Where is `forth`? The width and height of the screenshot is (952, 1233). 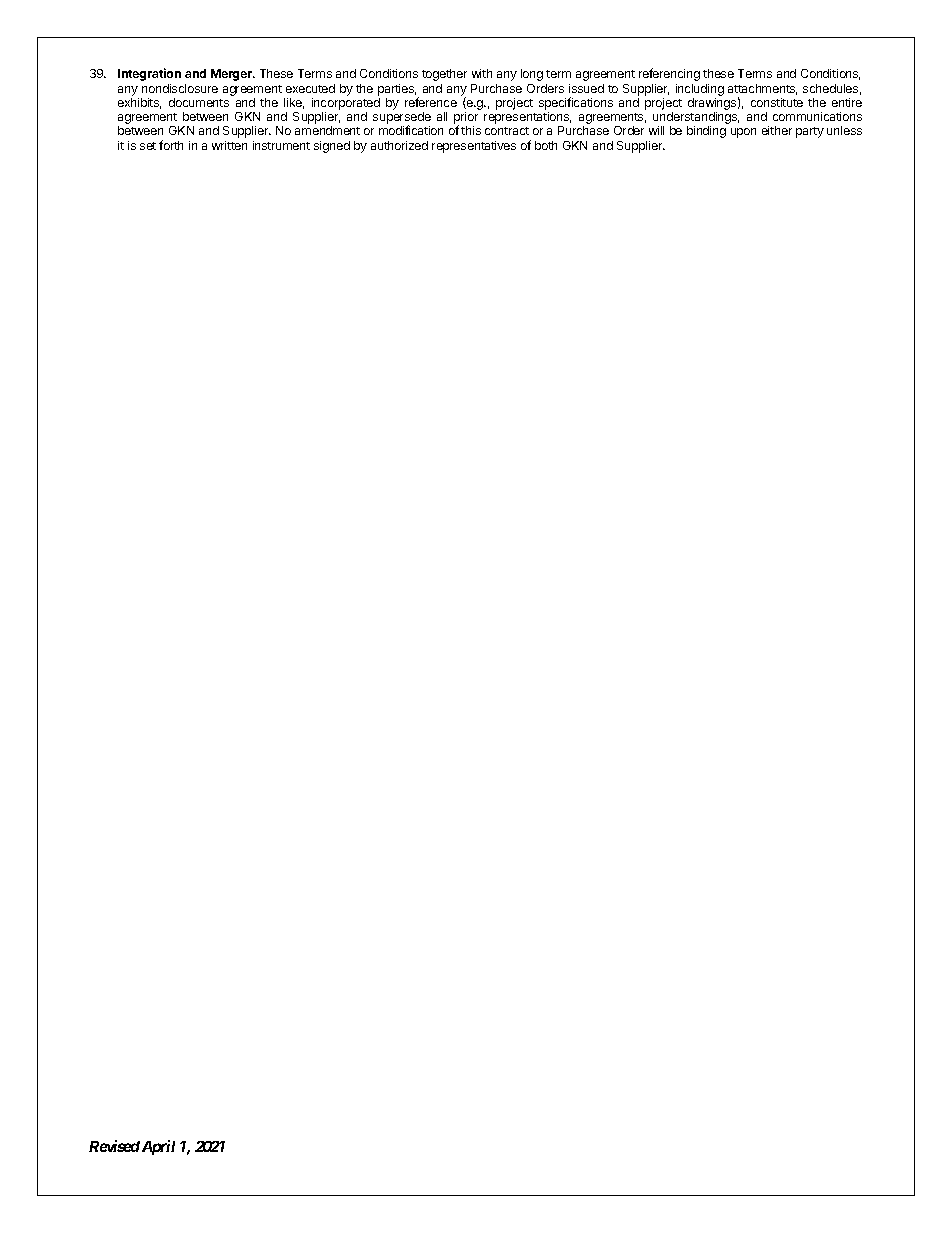
forth is located at coordinates (171, 145).
